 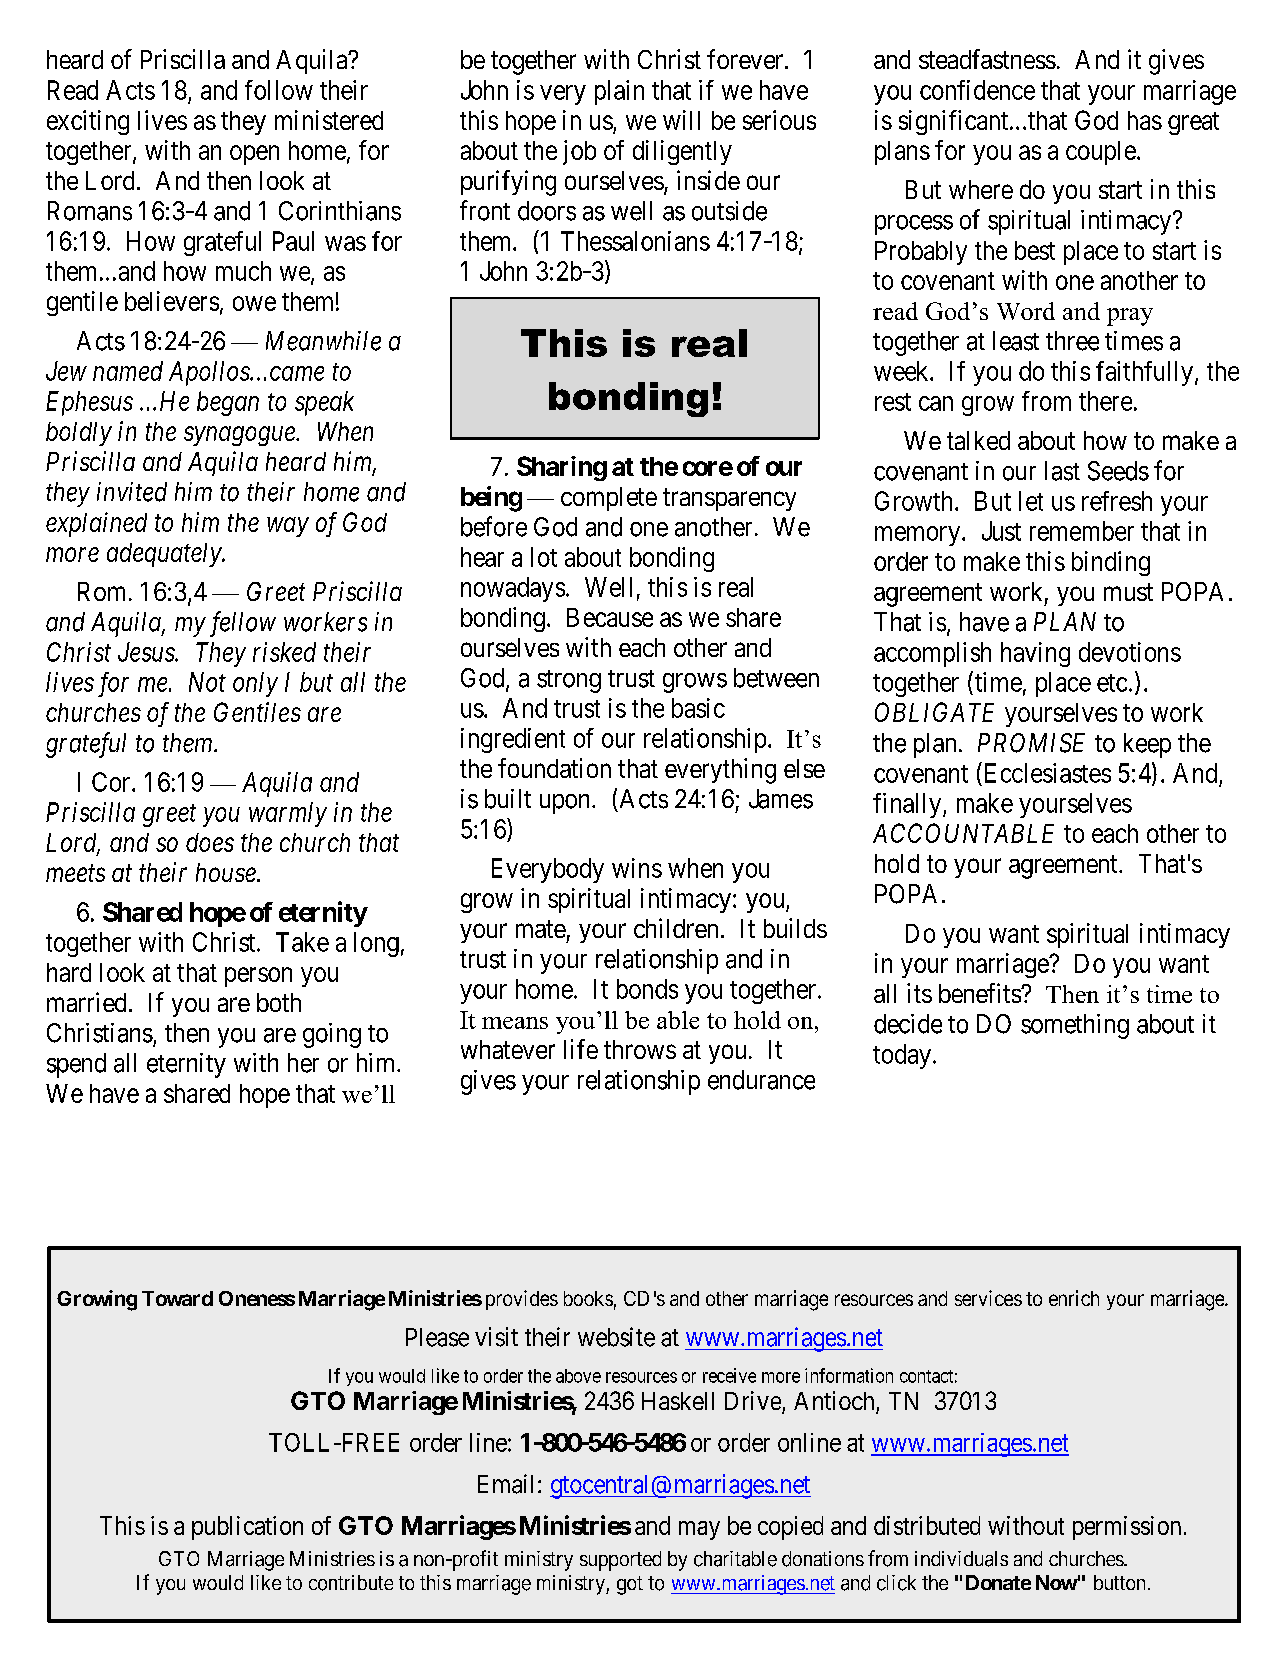 I want to click on will, so click(x=681, y=120).
